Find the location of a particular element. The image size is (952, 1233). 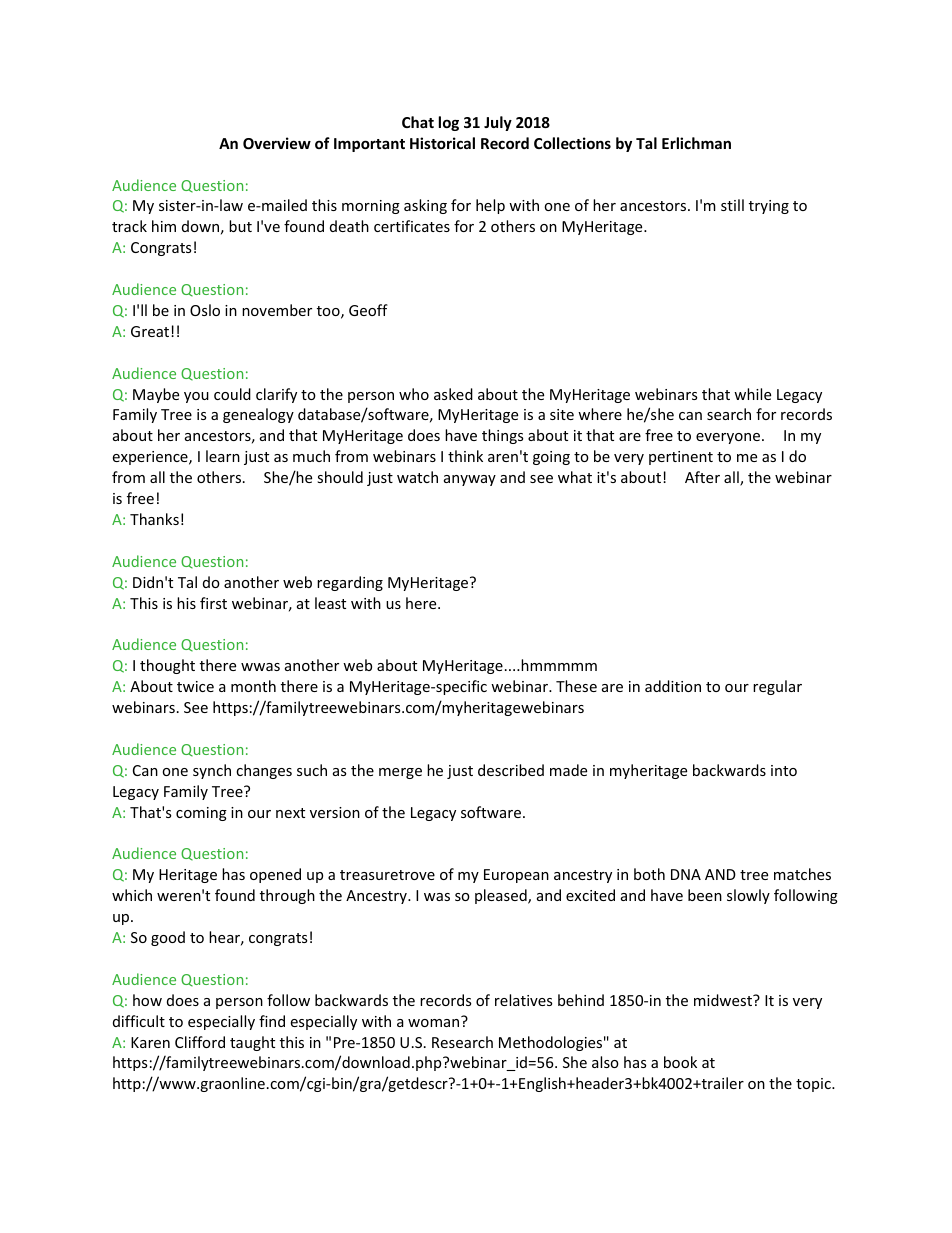

learn is located at coordinates (223, 456).
